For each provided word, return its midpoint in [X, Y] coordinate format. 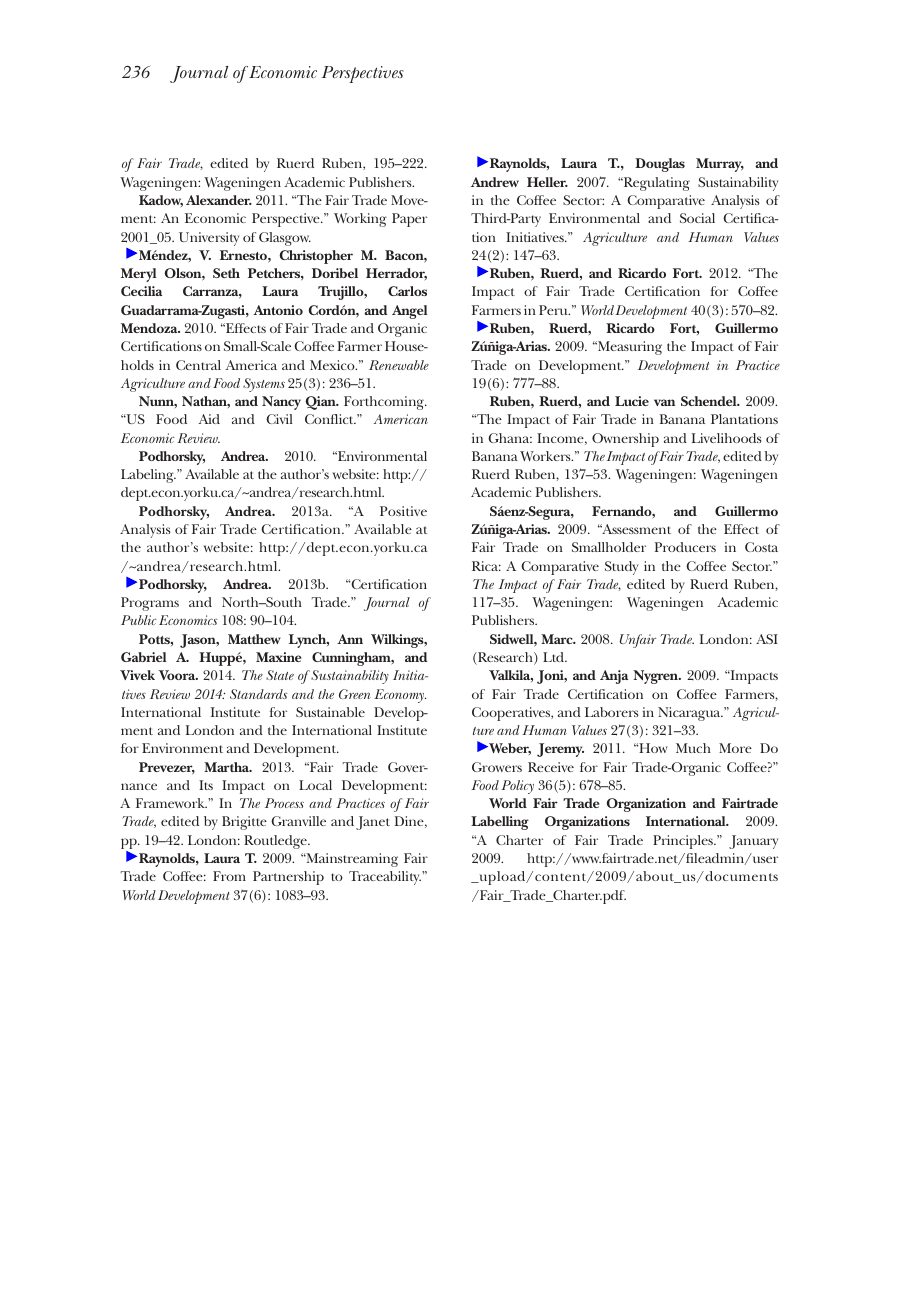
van [664, 402]
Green [355, 694]
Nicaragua [690, 714]
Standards [259, 694]
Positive [403, 511]
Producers [685, 547]
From [229, 876]
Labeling [148, 476]
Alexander [219, 200]
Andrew [495, 182]
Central [198, 365]
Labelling [500, 823]
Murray [720, 165]
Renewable [399, 365]
